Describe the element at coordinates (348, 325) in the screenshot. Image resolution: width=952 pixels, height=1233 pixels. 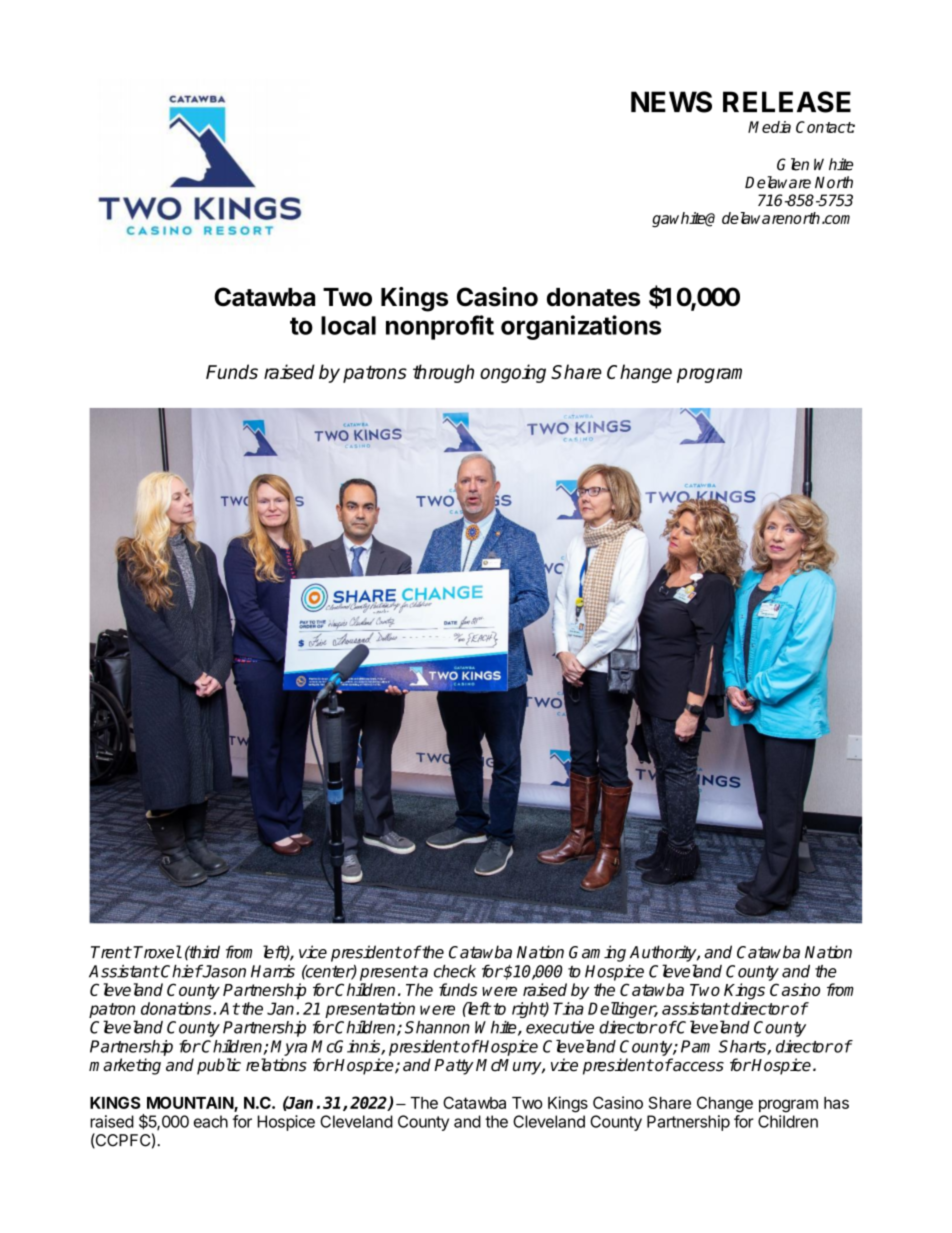
I see `local` at that location.
